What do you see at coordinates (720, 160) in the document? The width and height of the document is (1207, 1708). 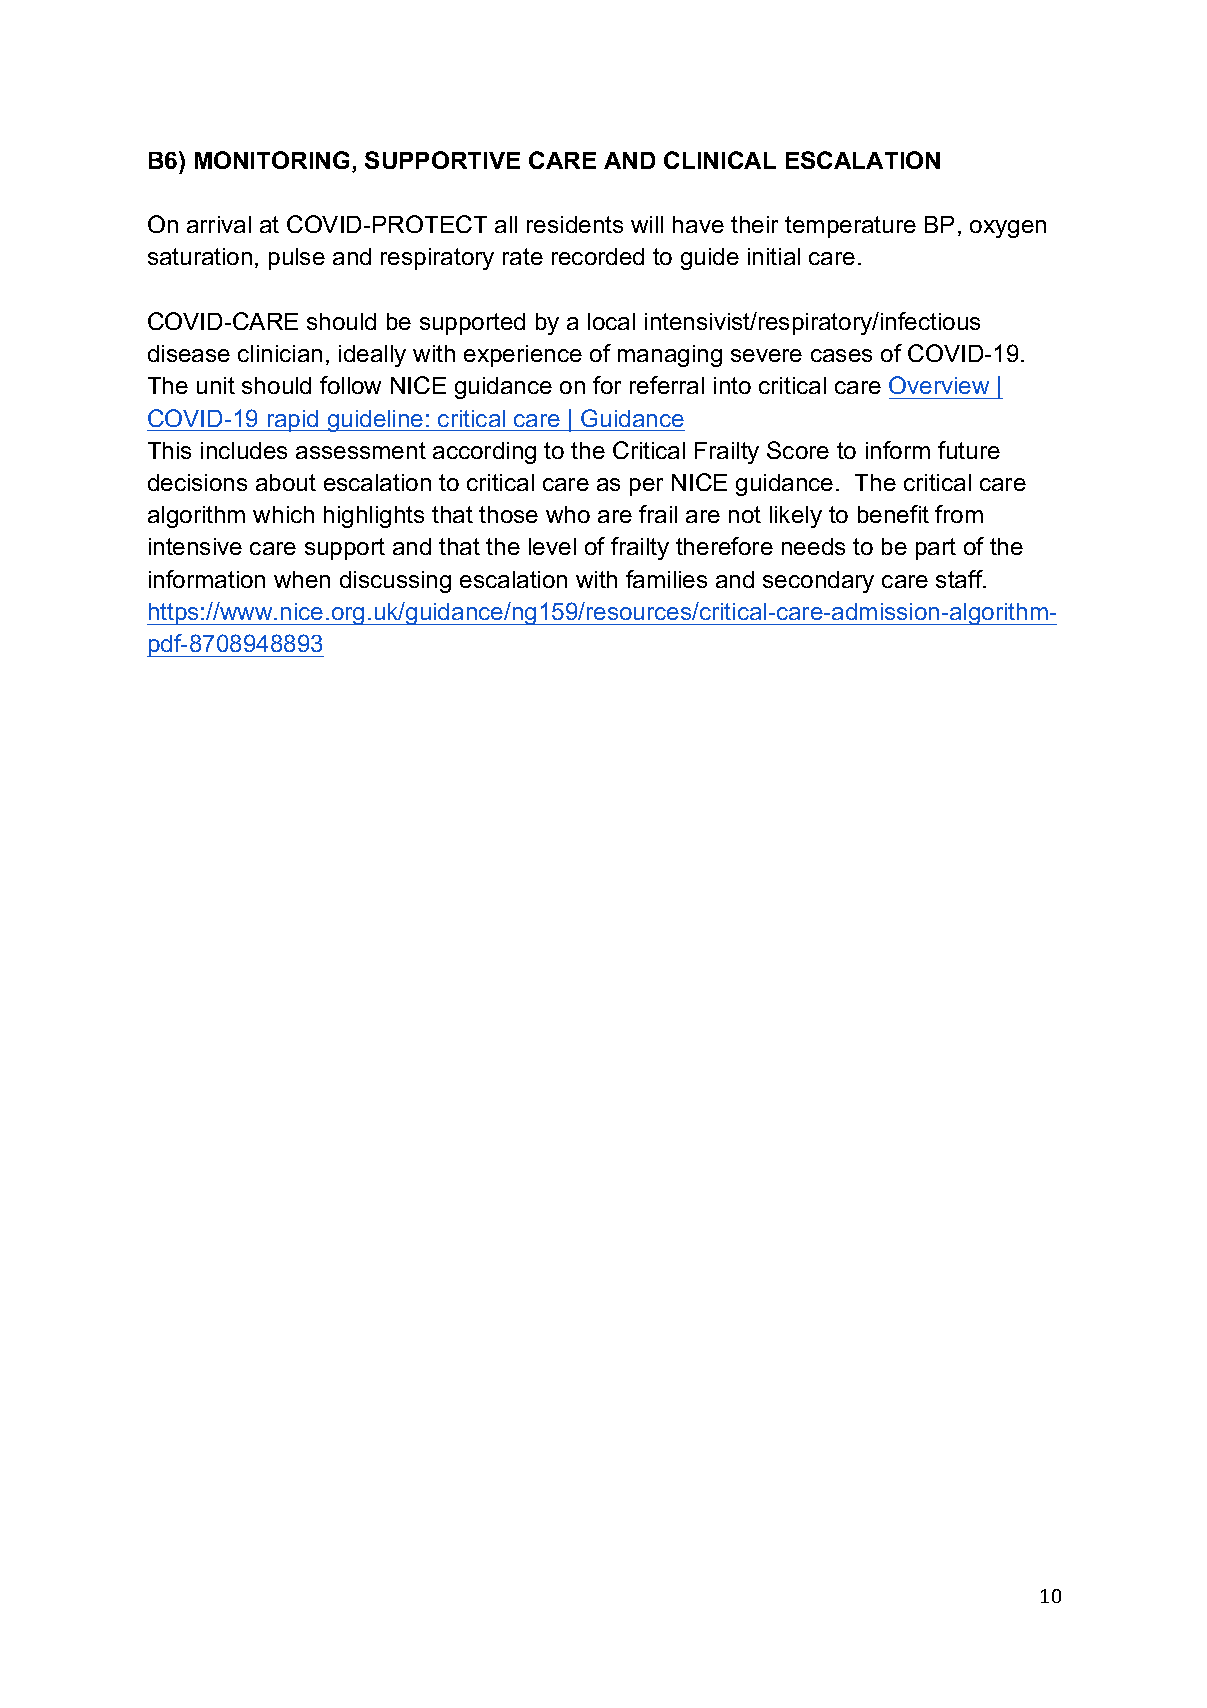 I see `CLINICAL` at bounding box center [720, 160].
